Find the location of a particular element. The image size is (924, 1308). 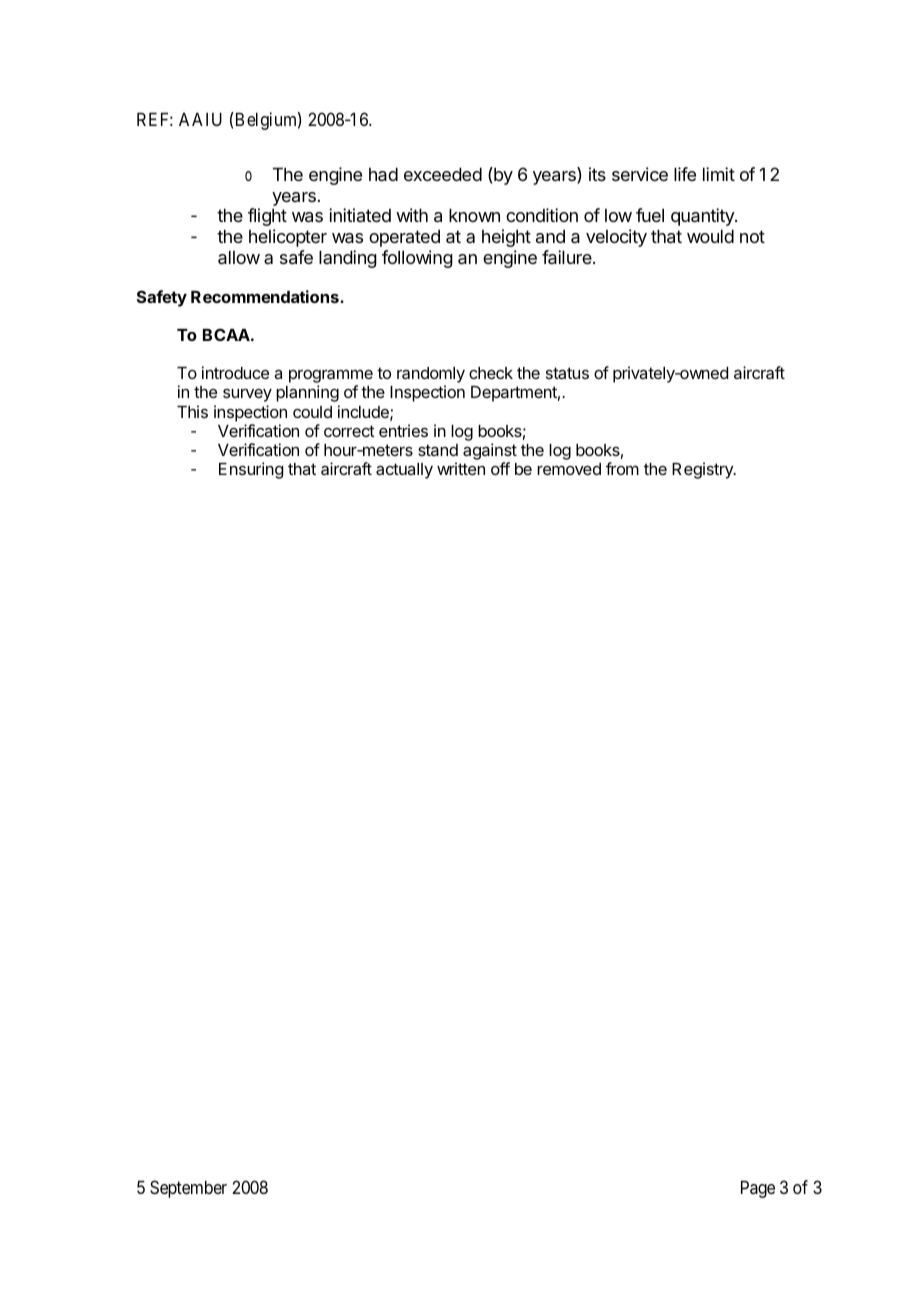

Page is located at coordinates (758, 1189).
